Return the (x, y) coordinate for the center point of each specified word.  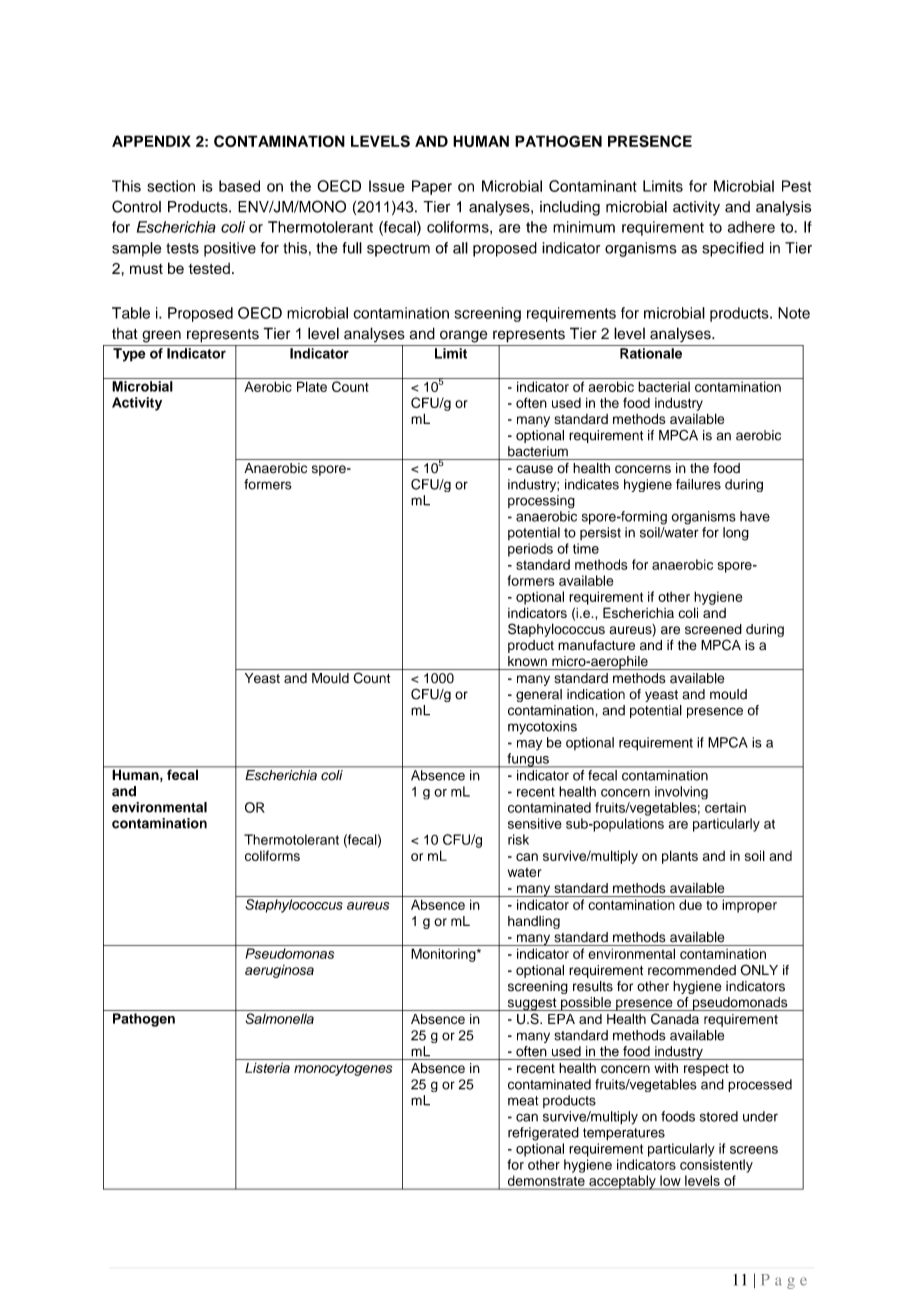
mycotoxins (542, 728)
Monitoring (444, 955)
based (239, 186)
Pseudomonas (289, 953)
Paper (432, 187)
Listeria (267, 1067)
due (690, 904)
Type (129, 355)
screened (713, 629)
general (539, 695)
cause (534, 469)
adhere (751, 227)
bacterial (664, 386)
